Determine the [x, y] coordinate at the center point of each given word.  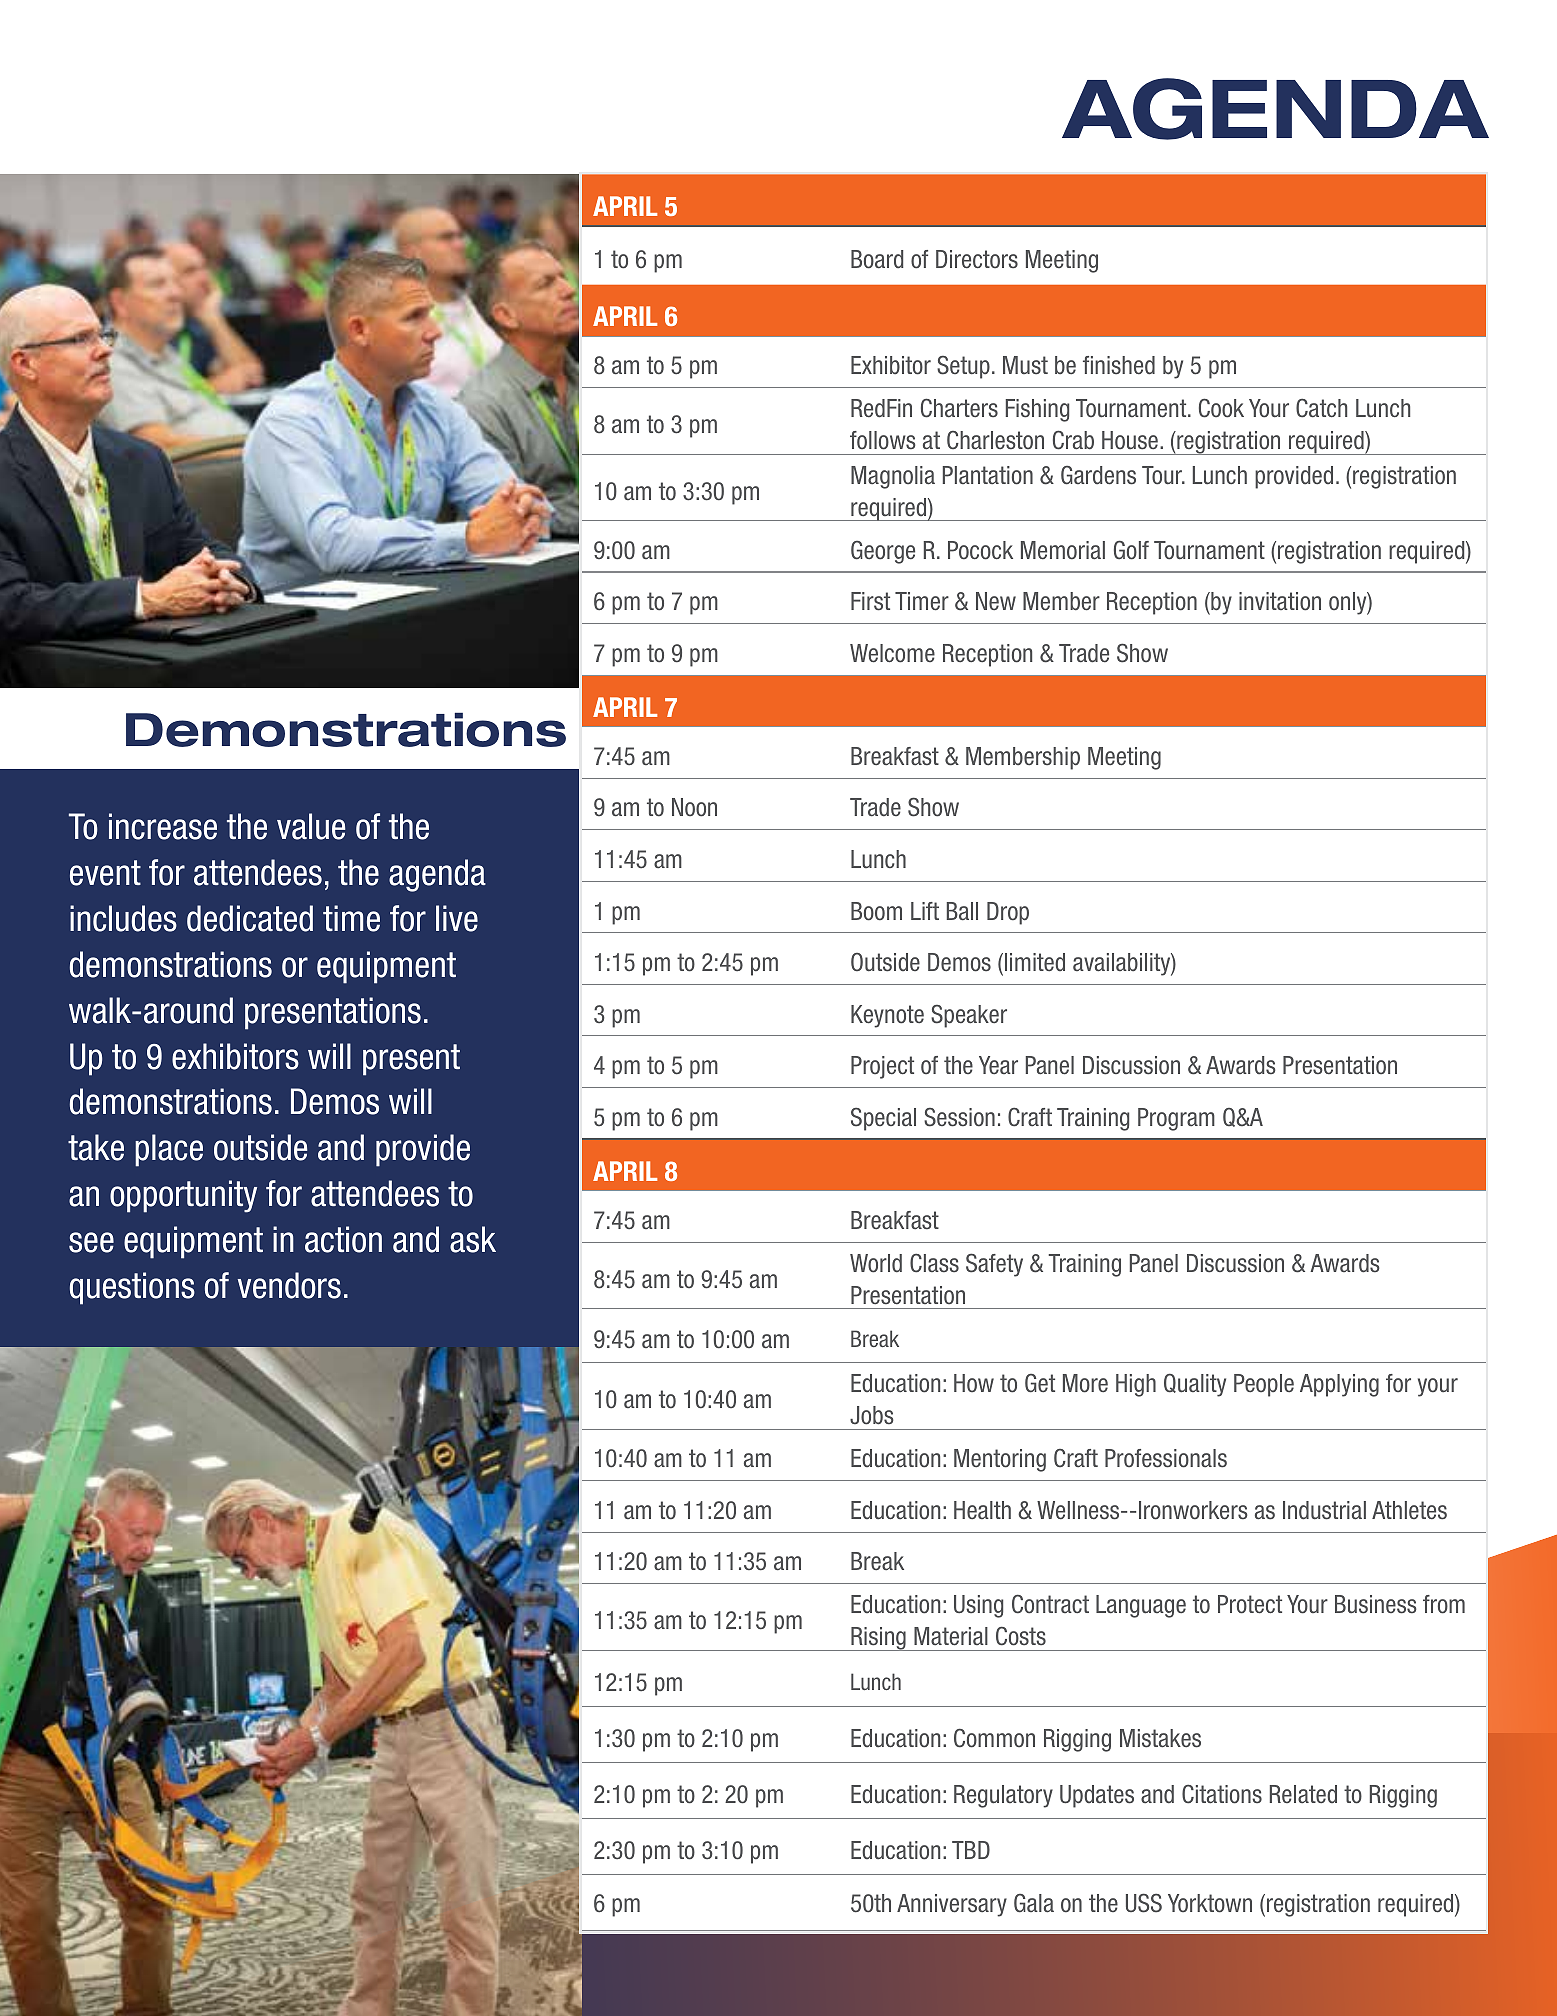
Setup [963, 367]
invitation [1280, 601]
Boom [876, 911]
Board [877, 259]
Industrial [1324, 1510]
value [311, 826]
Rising [878, 1639]
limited [1035, 962]
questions [132, 1288]
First [870, 601]
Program [1176, 1119]
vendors [289, 1285]
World [876, 1263]
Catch [1321, 408]
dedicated [250, 918]
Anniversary [952, 1905]
